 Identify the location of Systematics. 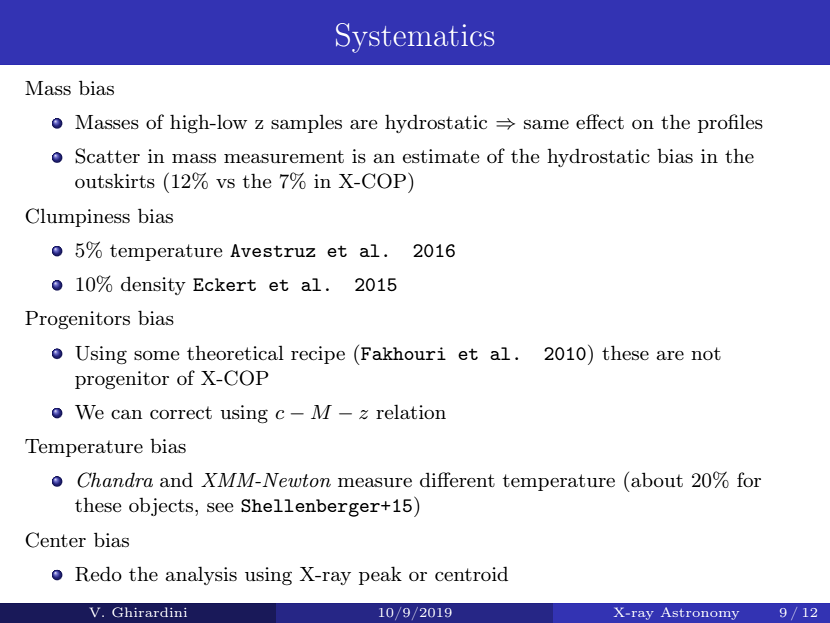
(415, 38).
